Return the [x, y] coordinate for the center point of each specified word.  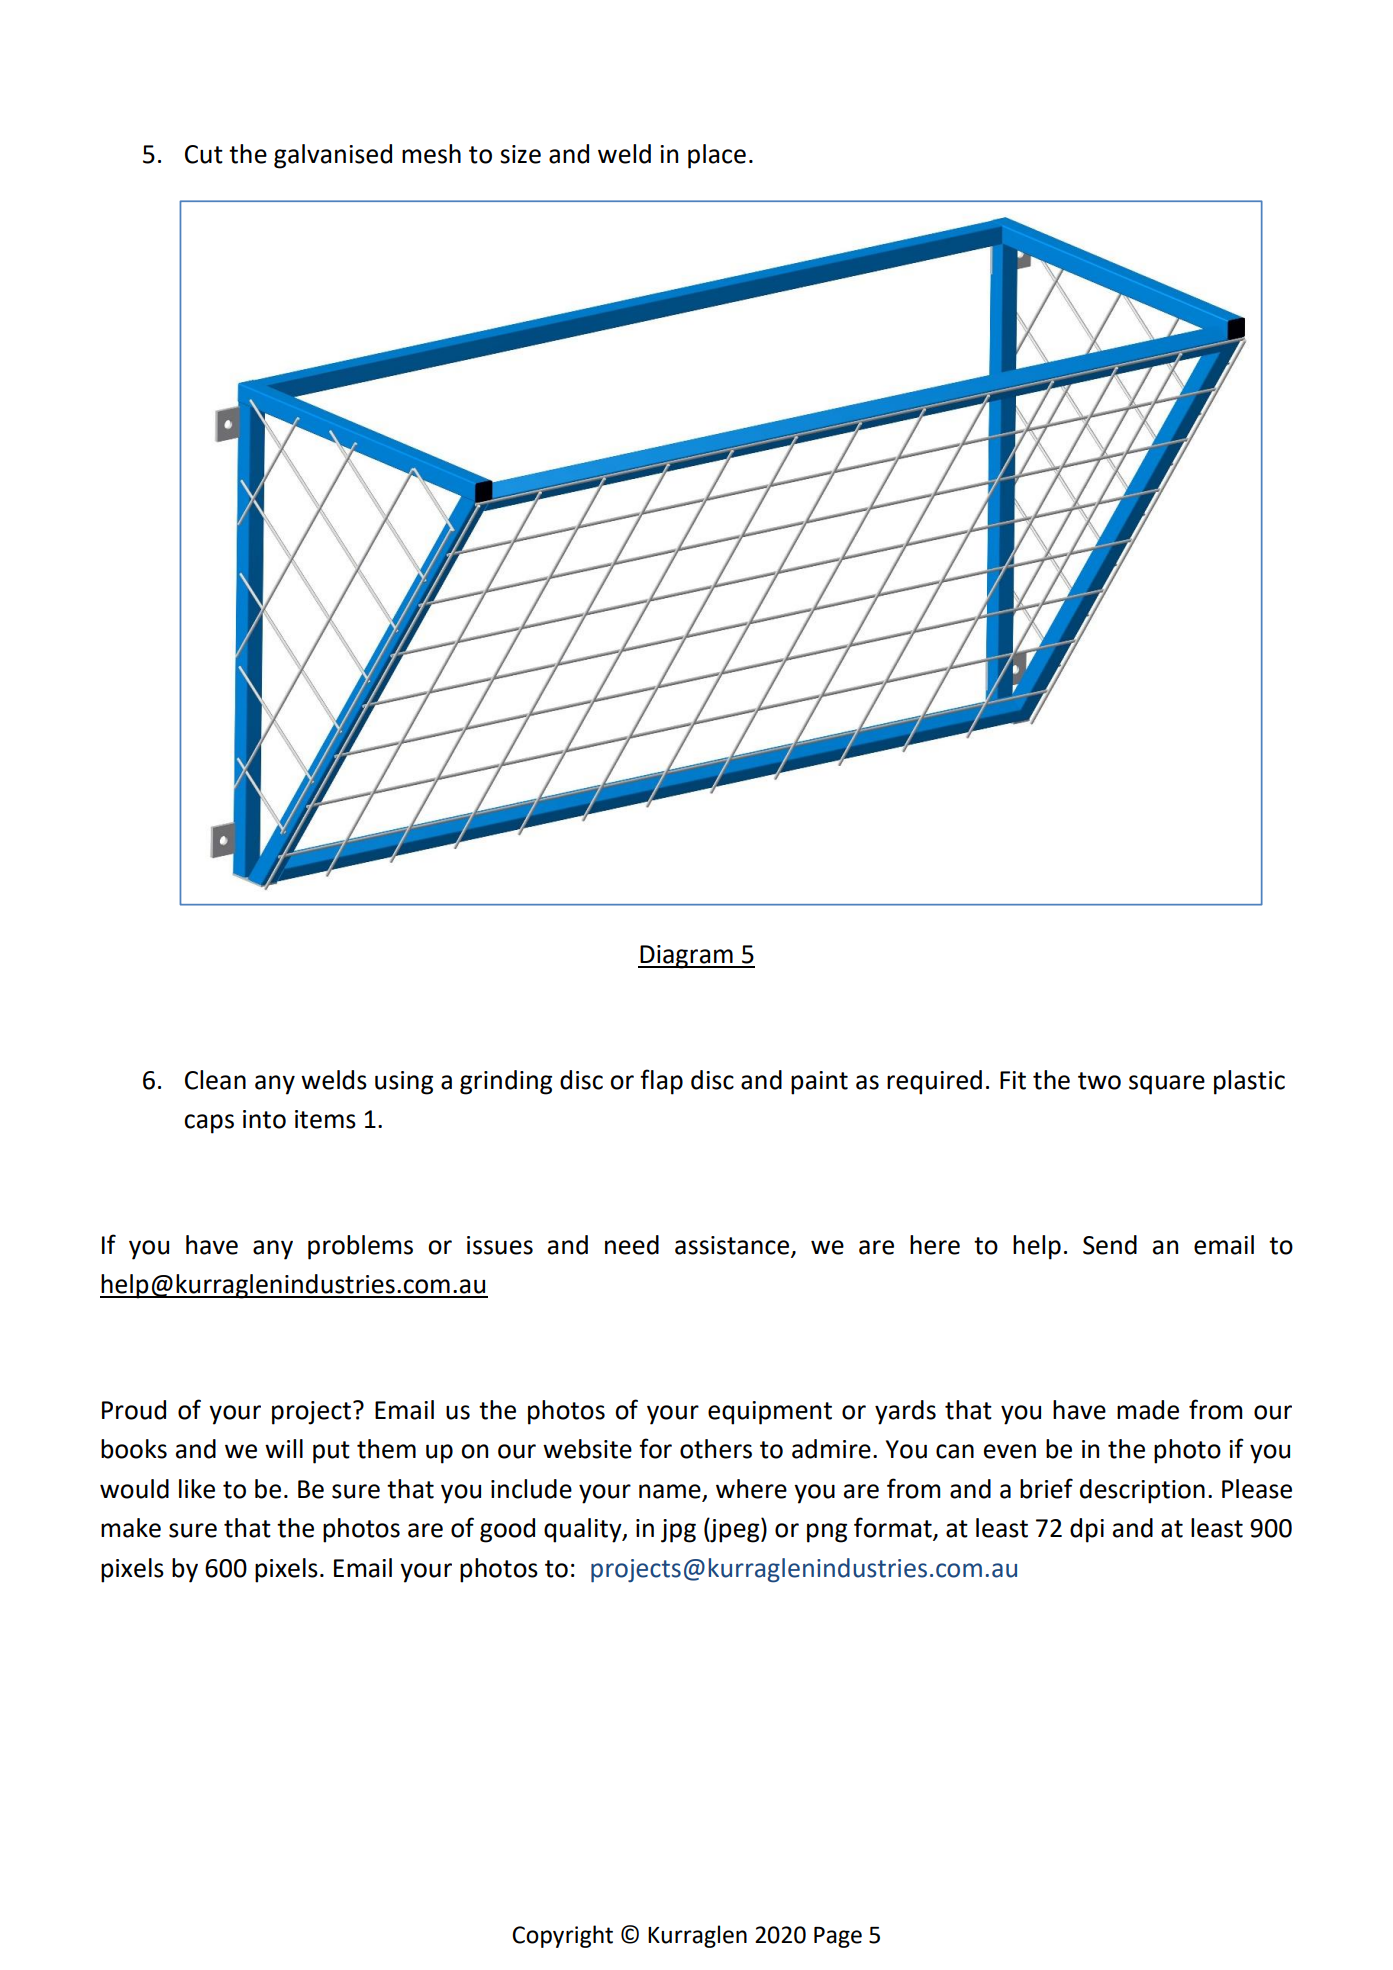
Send [1110, 1245]
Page [838, 1937]
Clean [215, 1080]
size [520, 154]
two [1099, 1081]
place [717, 156]
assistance [732, 1245]
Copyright [562, 1936]
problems [360, 1247]
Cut [204, 154]
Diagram [686, 957]
